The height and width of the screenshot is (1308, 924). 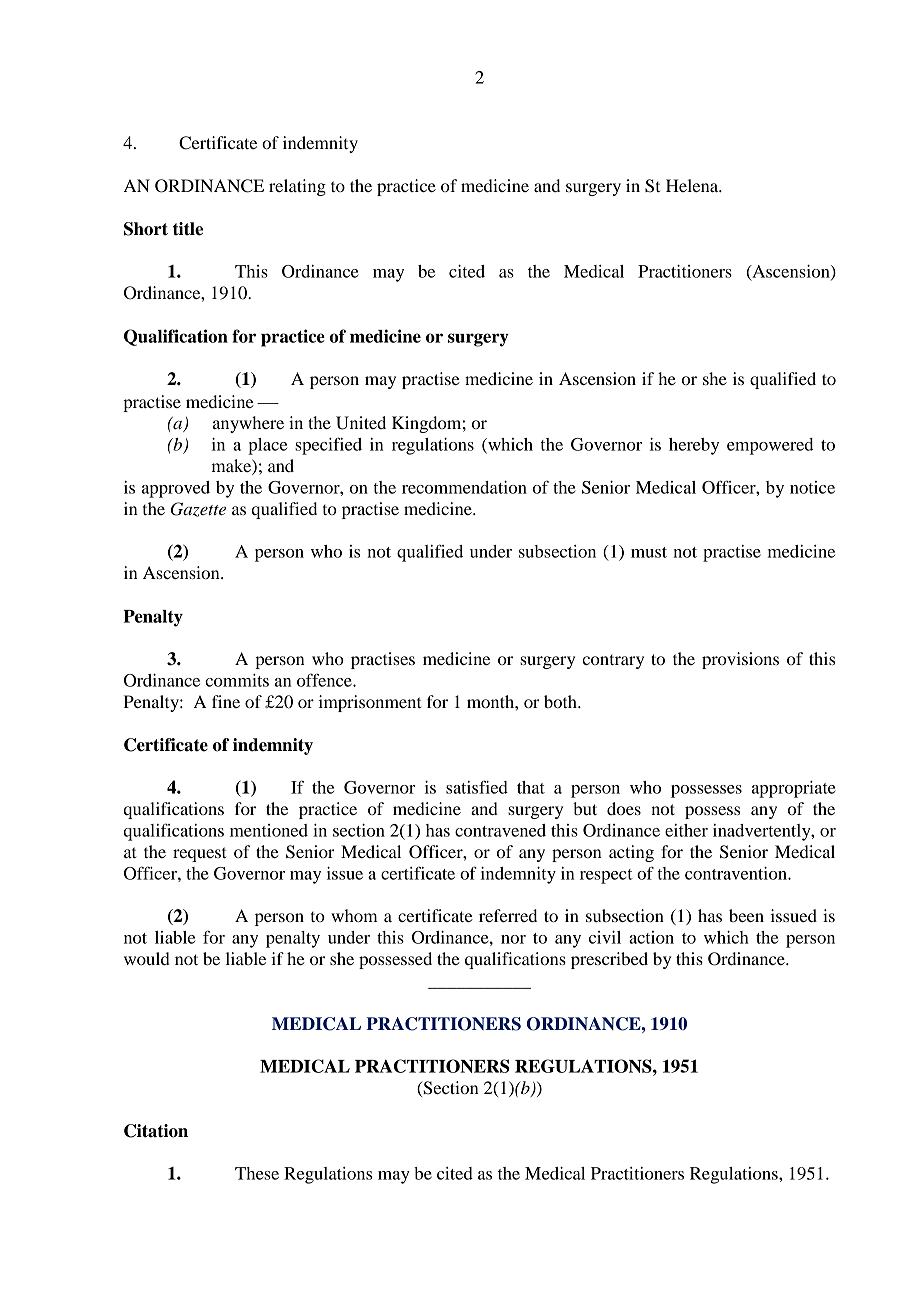 What do you see at coordinates (188, 229) in the screenshot?
I see `title` at bounding box center [188, 229].
